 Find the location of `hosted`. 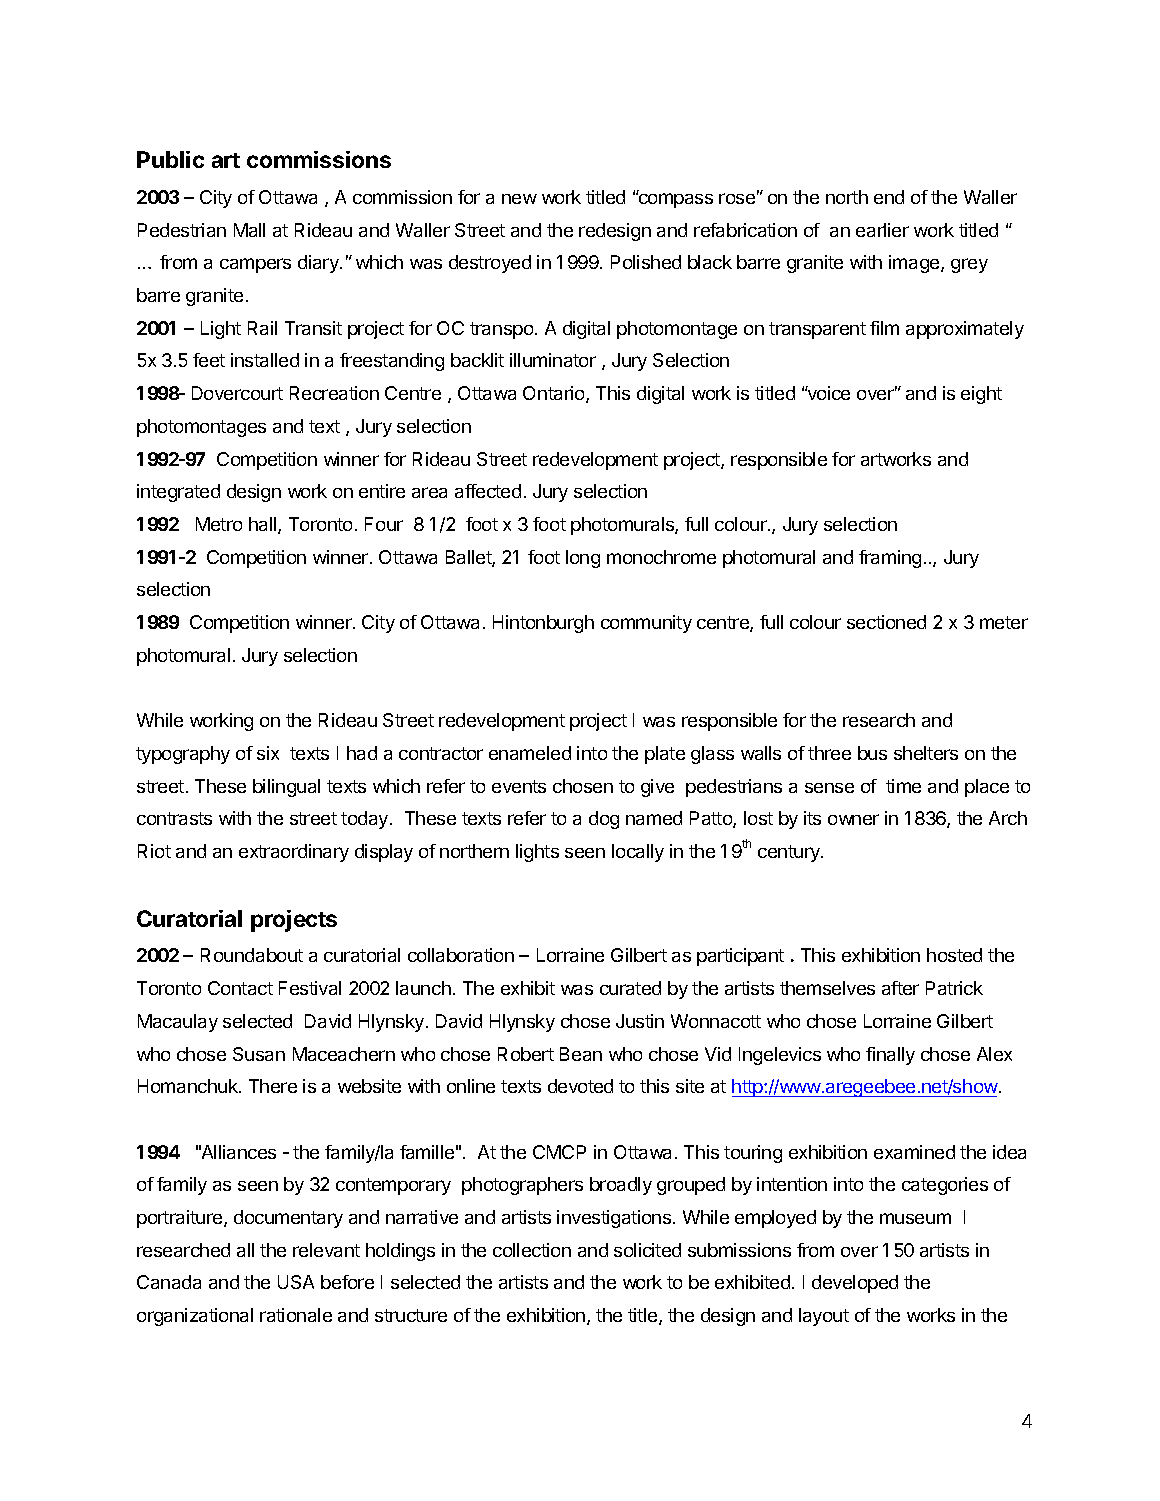

hosted is located at coordinates (954, 955).
